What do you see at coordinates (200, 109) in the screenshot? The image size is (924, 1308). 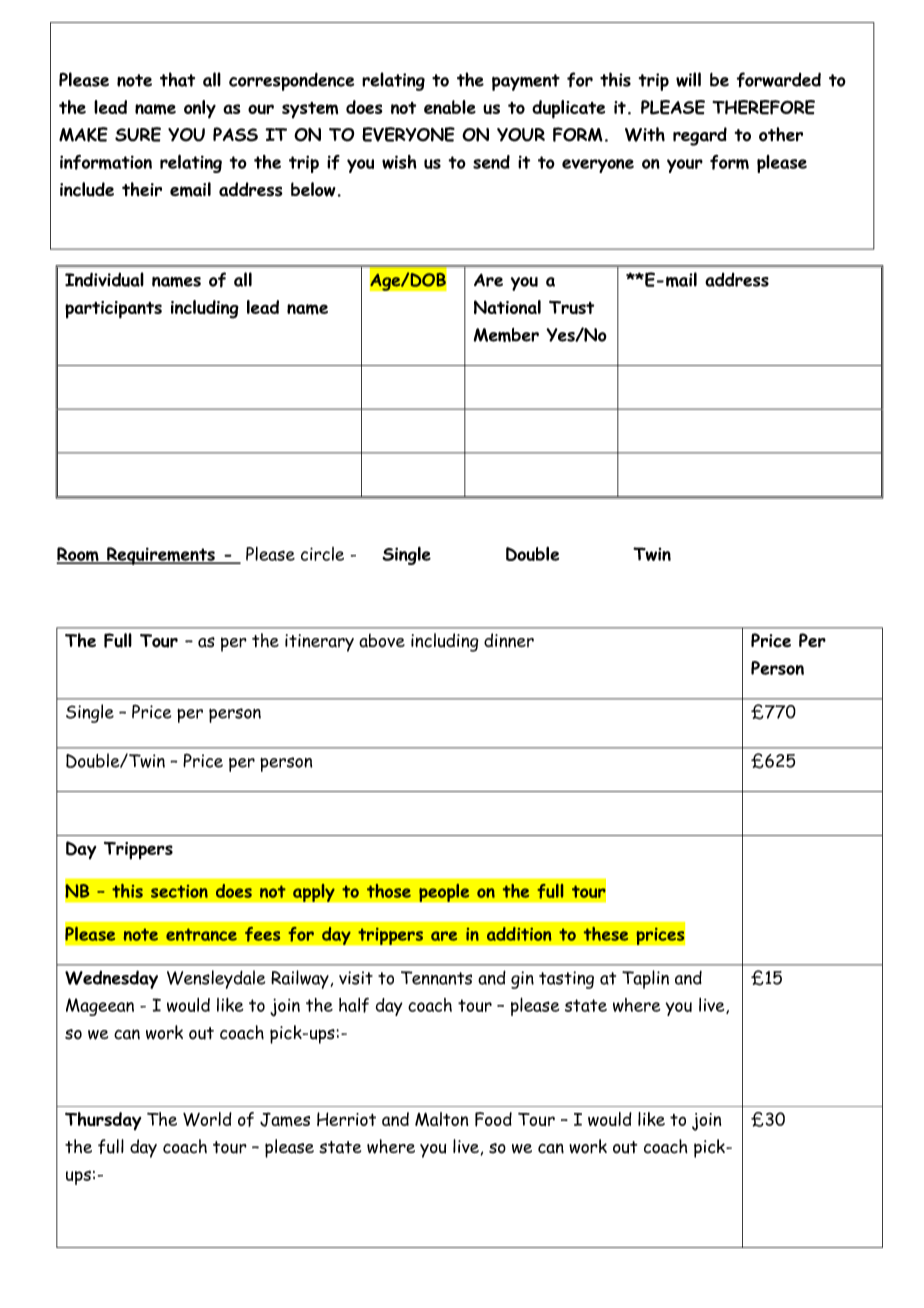 I see `only` at bounding box center [200, 109].
